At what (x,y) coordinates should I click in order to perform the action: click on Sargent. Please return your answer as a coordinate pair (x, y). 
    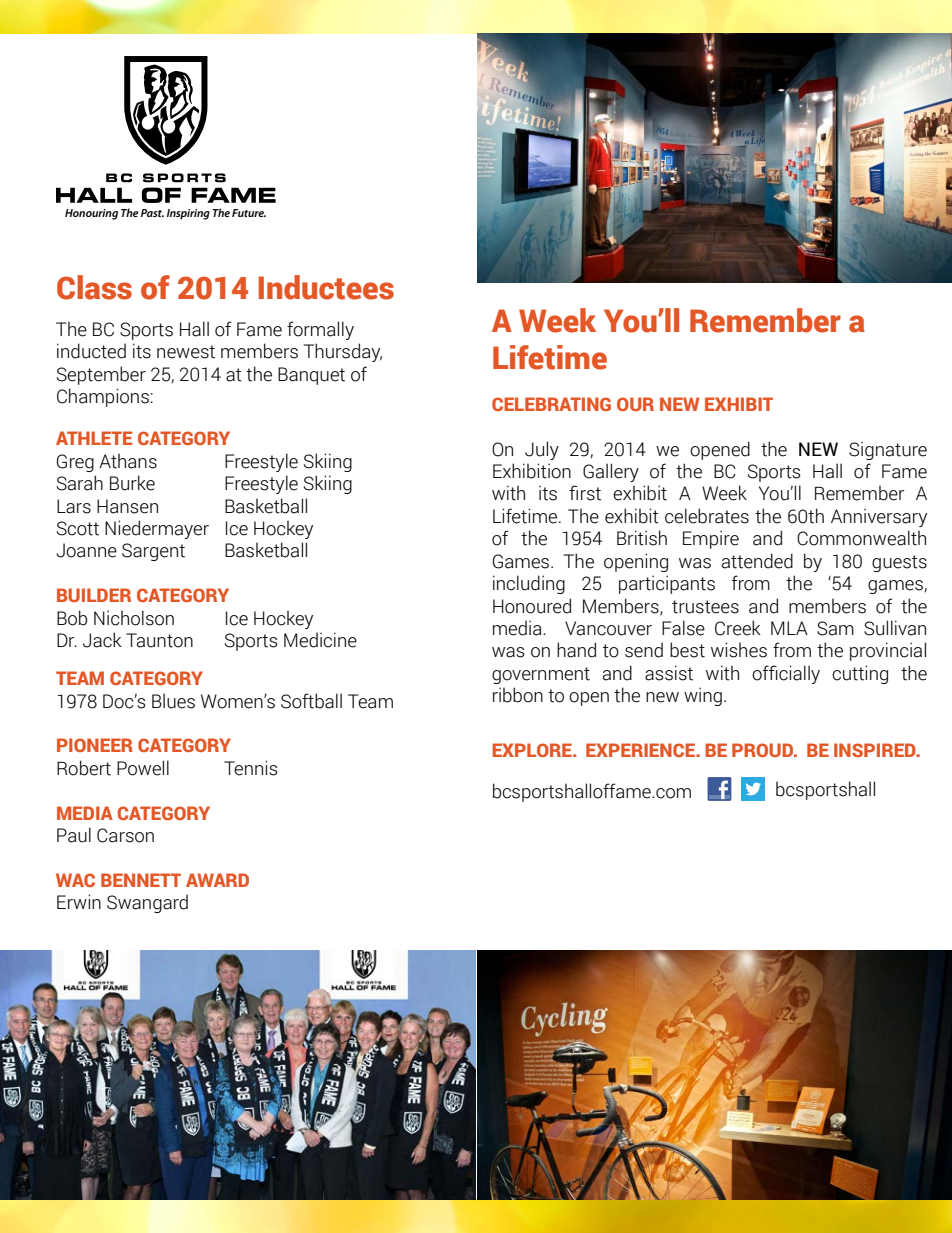
    Looking at the image, I should click on (153, 552).
